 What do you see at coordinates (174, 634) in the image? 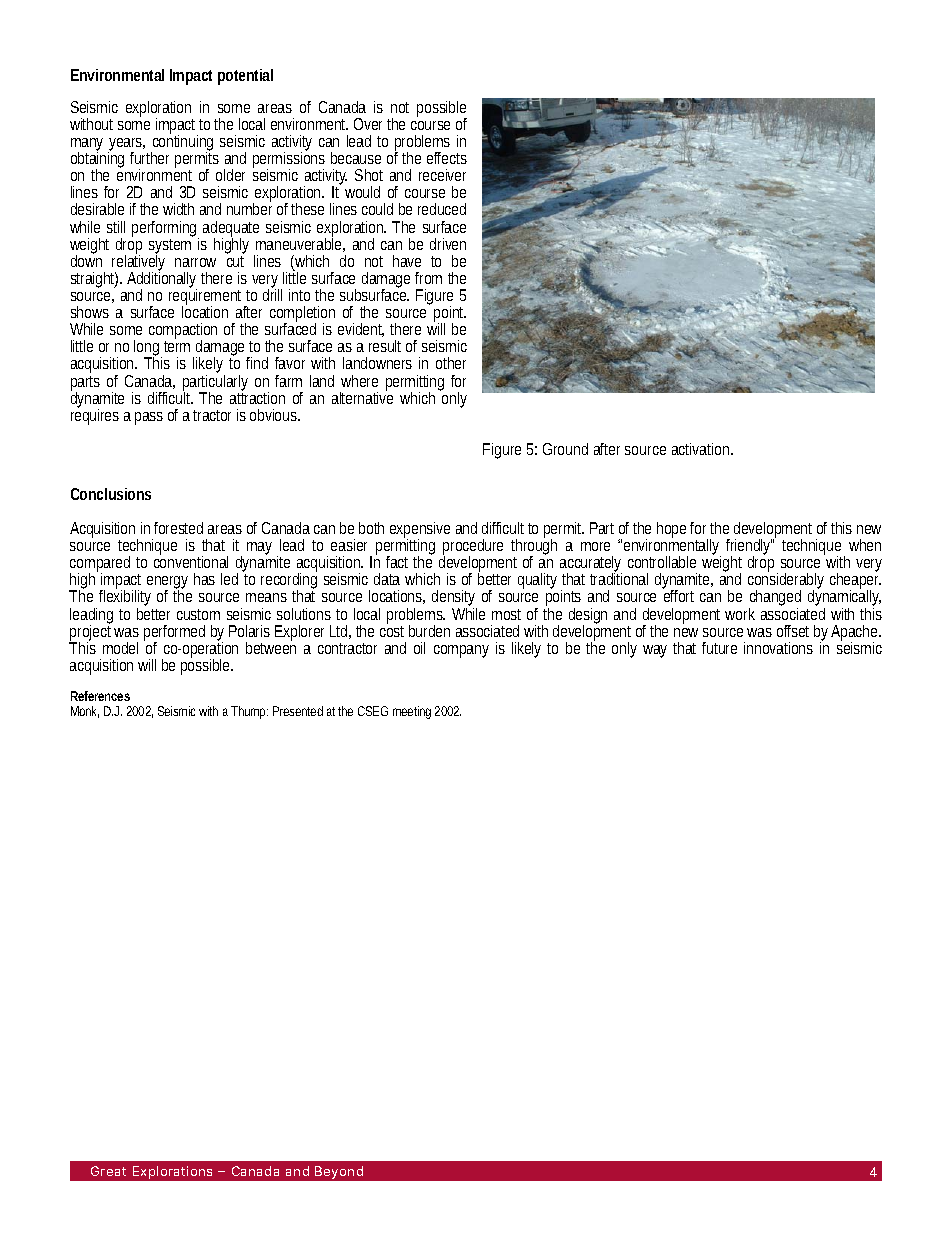
I see `performed` at bounding box center [174, 634].
